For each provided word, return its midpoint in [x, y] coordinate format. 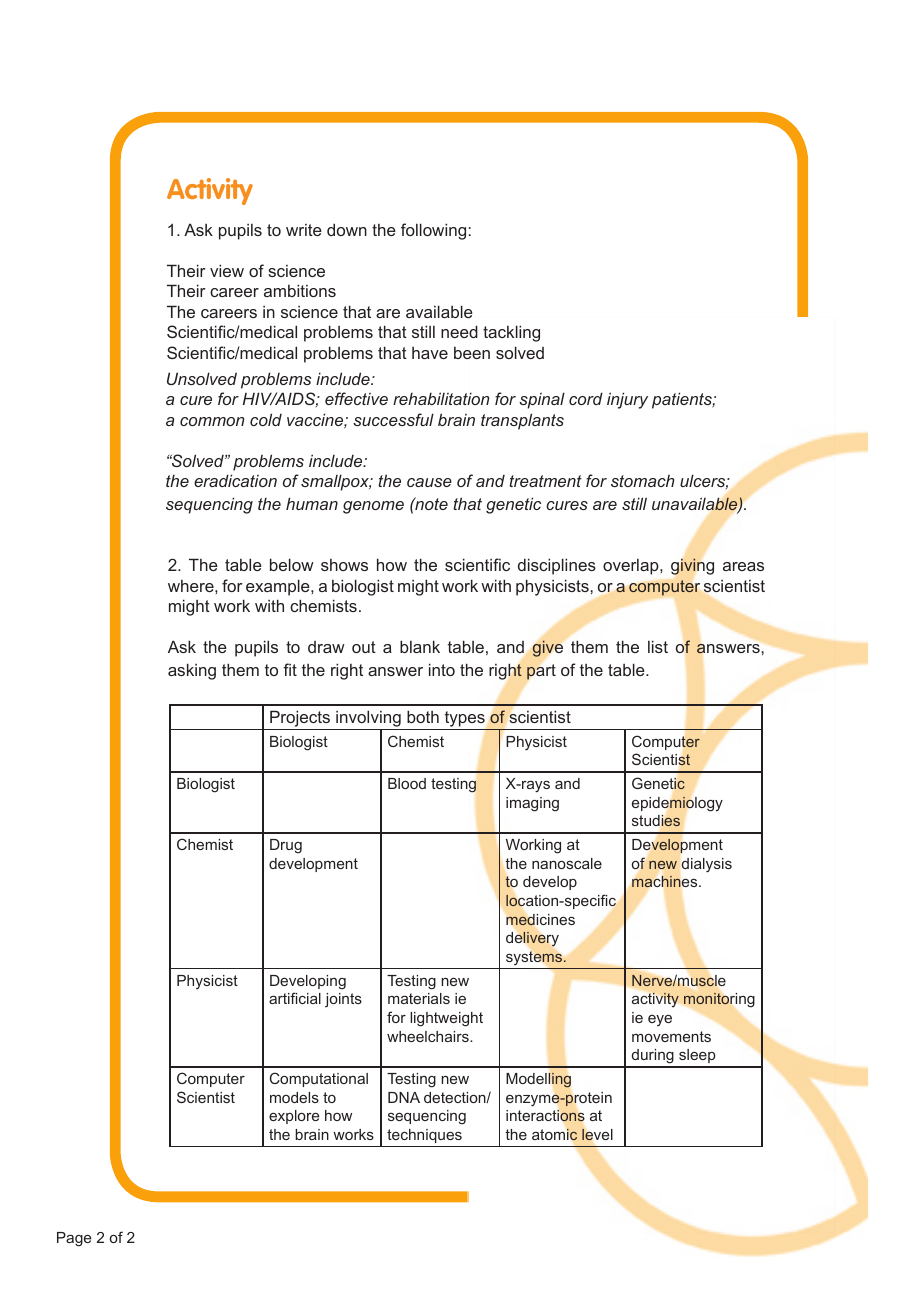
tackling [511, 333]
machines [666, 881]
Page [74, 1239]
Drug [286, 846]
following [435, 231]
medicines [540, 920]
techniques [424, 1136]
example [279, 587]
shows [344, 565]
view [227, 270]
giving [692, 566]
